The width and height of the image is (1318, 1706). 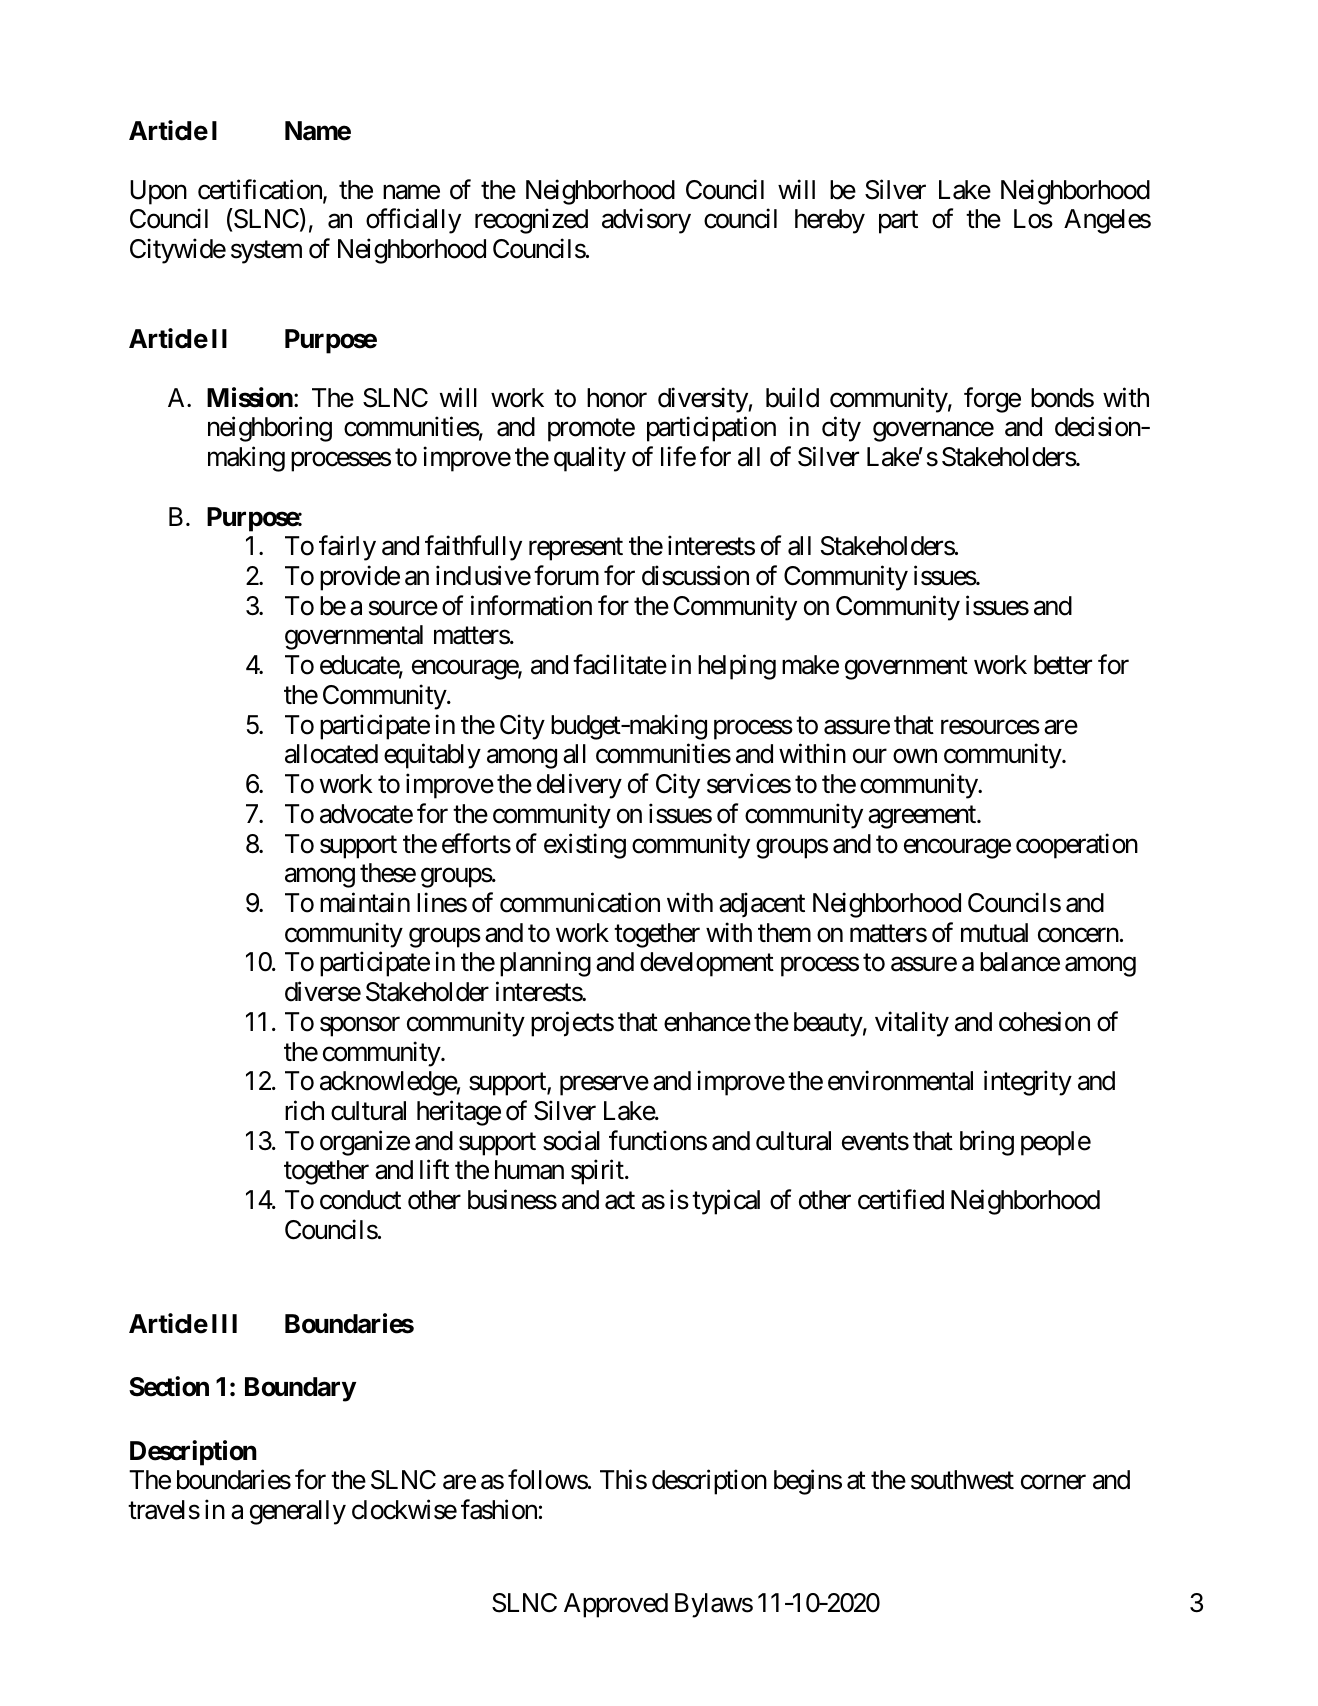 I want to click on advisory, so click(x=646, y=221).
